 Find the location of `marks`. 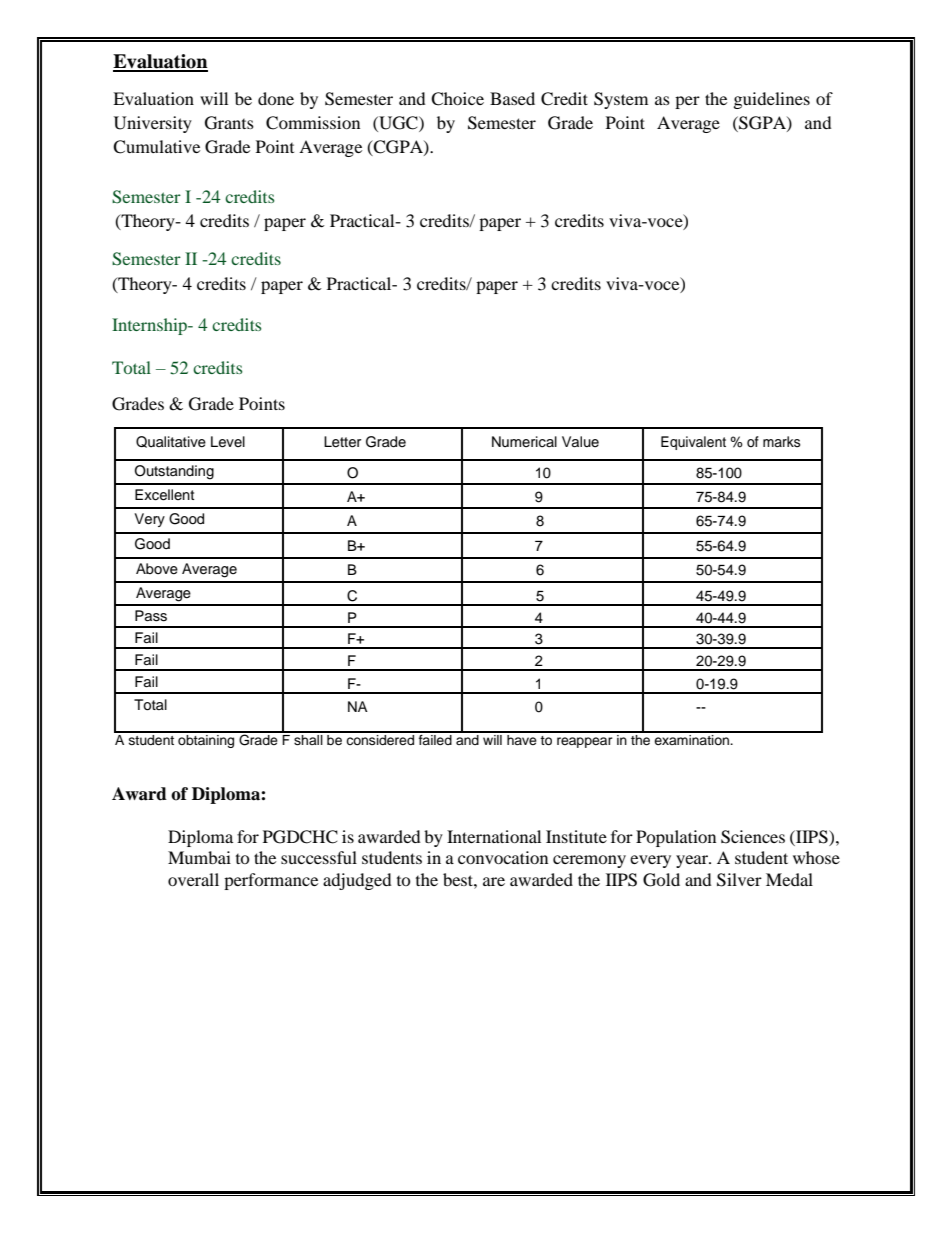

marks is located at coordinates (782, 441).
